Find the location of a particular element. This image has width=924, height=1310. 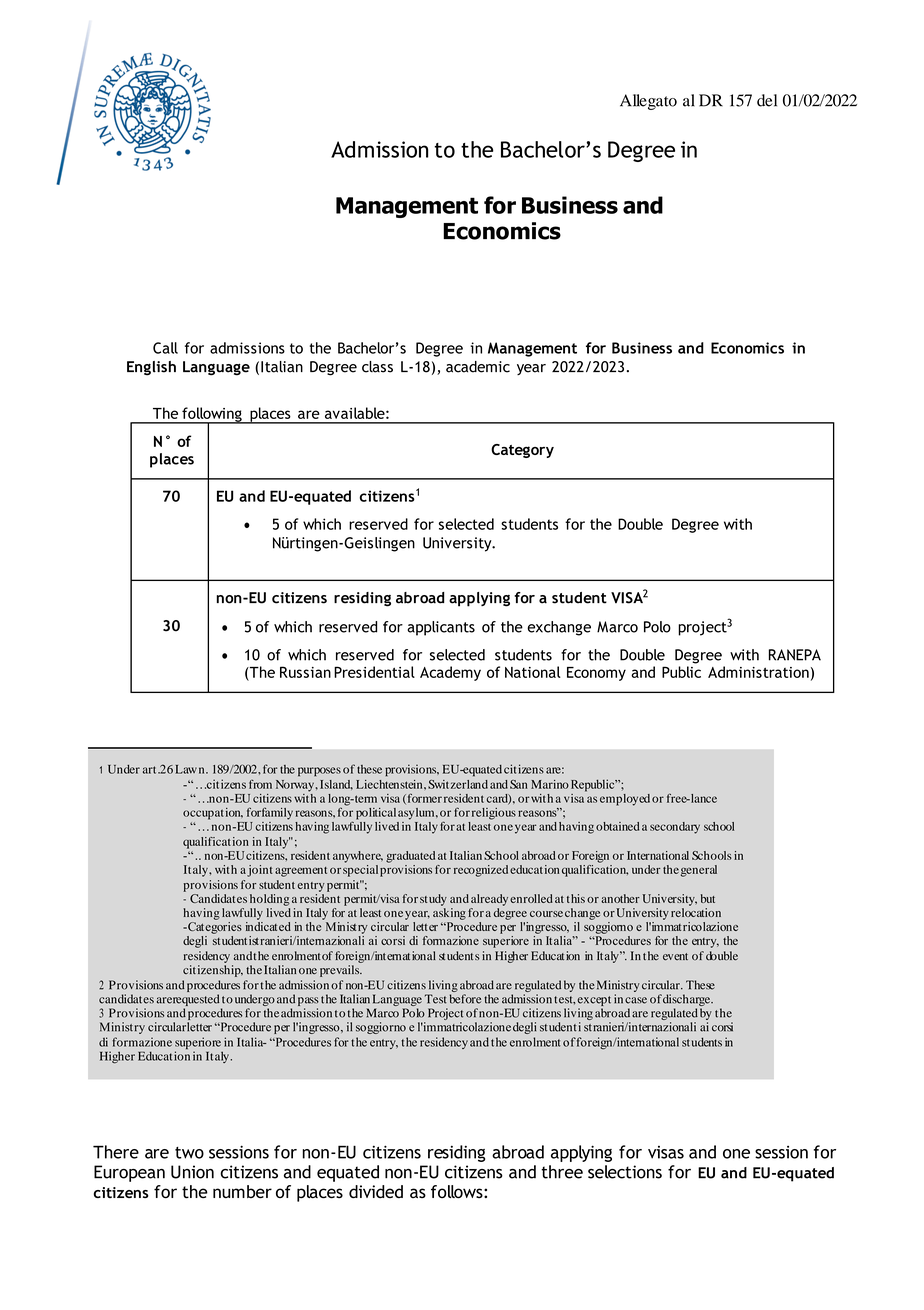

divided is located at coordinates (376, 1191).
